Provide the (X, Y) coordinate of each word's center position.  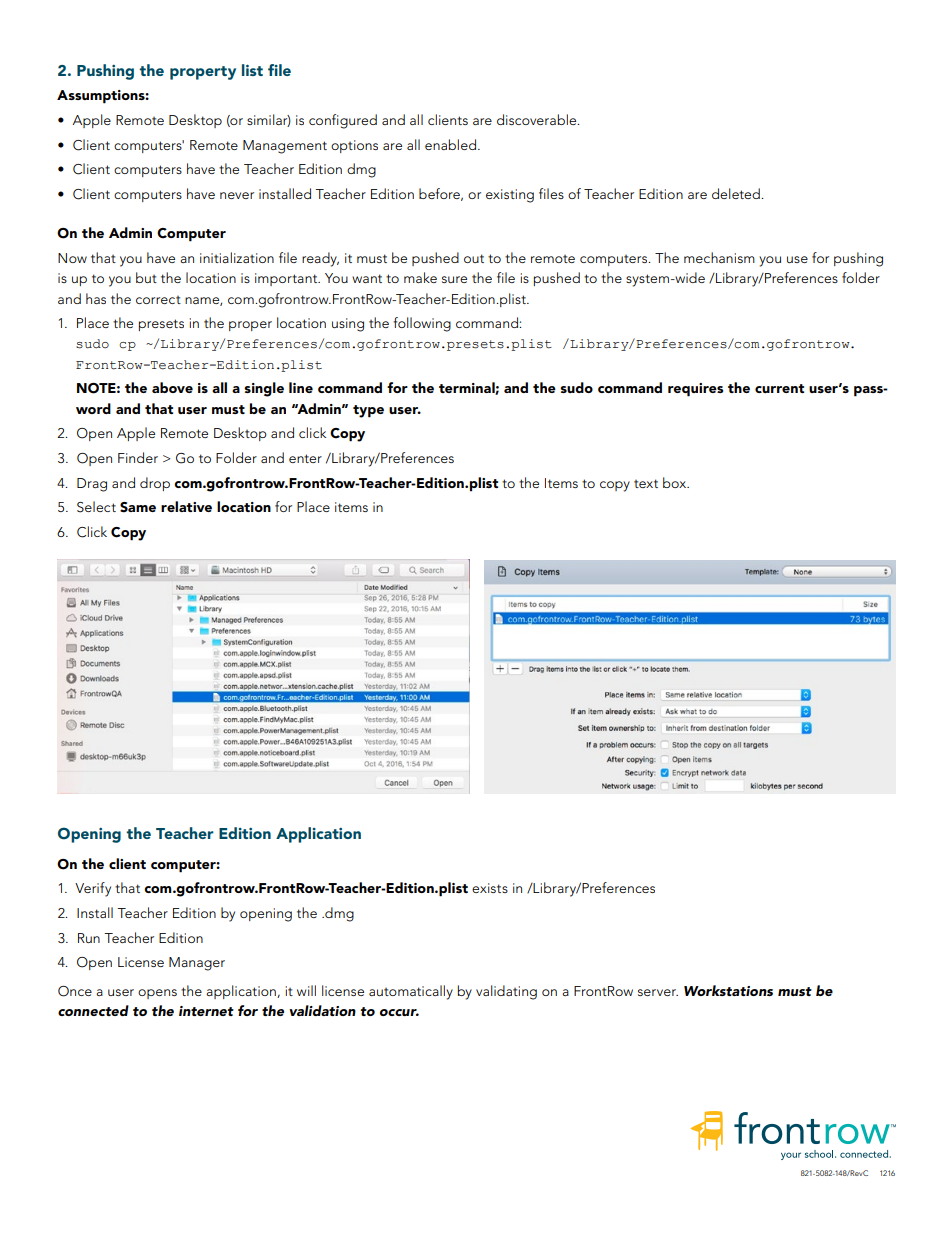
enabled (452, 144)
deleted (737, 193)
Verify (93, 889)
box (676, 482)
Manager (197, 964)
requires (695, 390)
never (237, 195)
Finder (138, 457)
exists (490, 888)
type (368, 411)
